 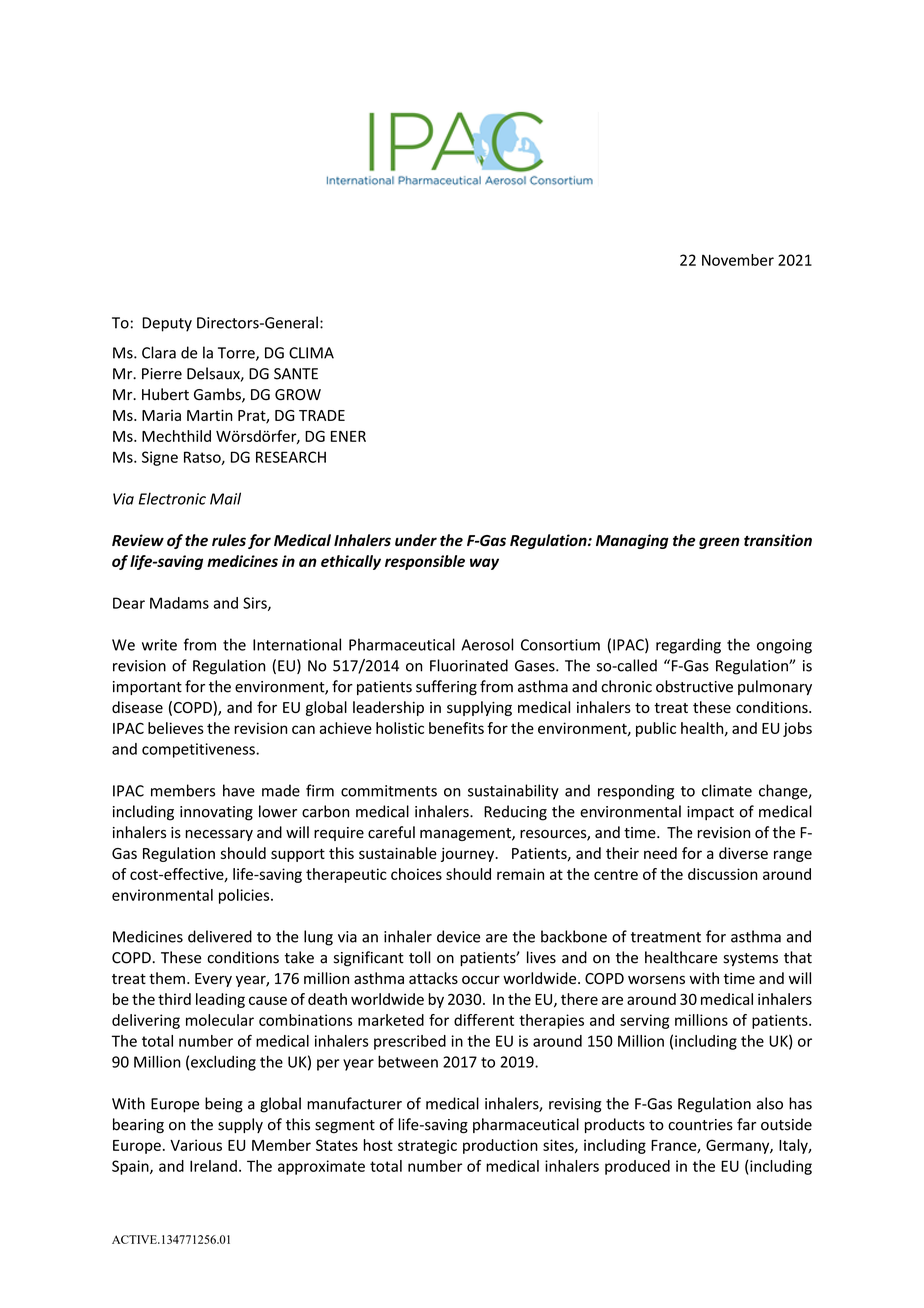 What do you see at coordinates (500, 1146) in the screenshot?
I see `production` at bounding box center [500, 1146].
